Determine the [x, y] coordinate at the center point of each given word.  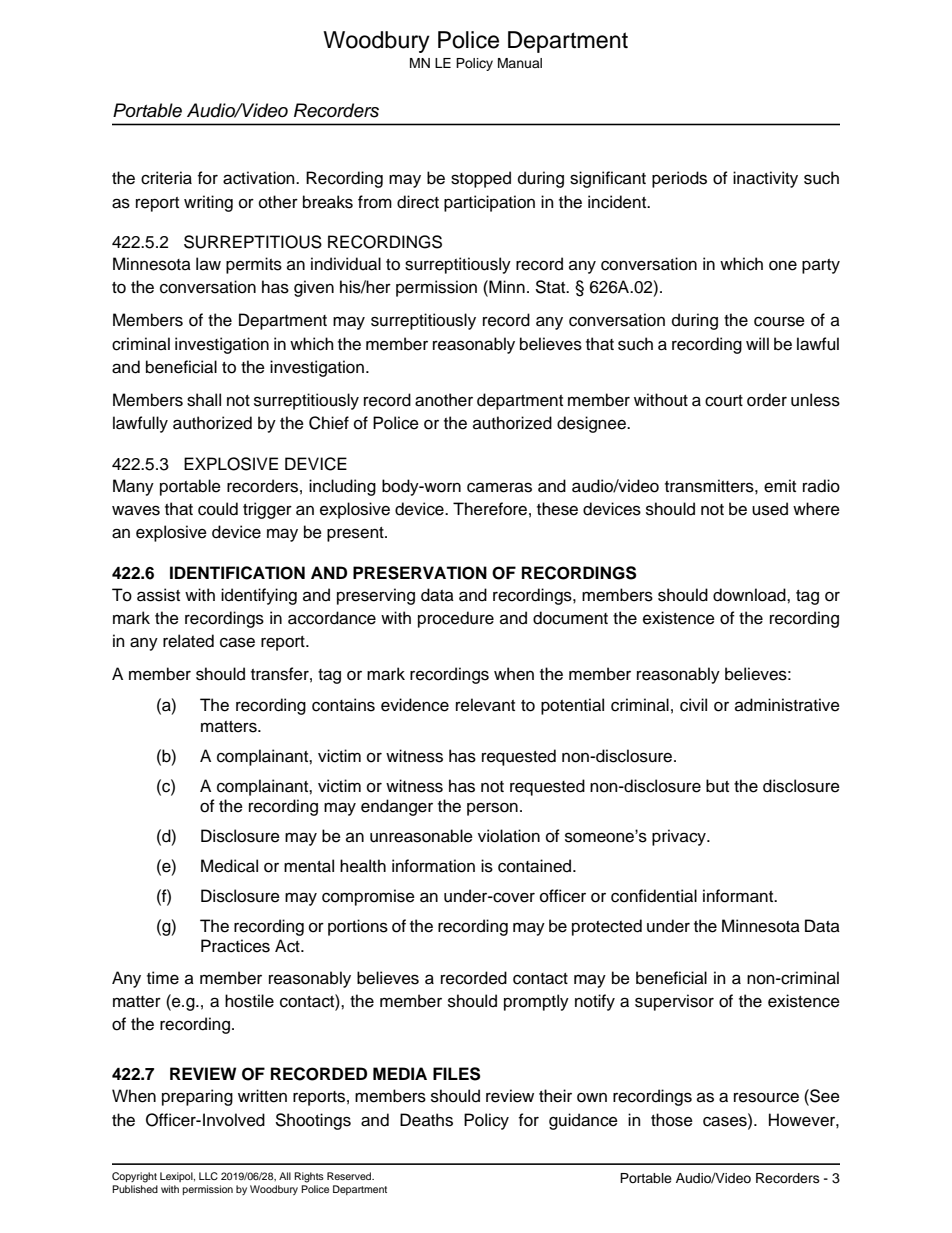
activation [260, 178]
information [433, 866]
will [757, 343]
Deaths [426, 1120]
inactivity [765, 179]
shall [204, 400]
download [750, 595]
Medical [229, 866]
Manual [520, 63]
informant [739, 896]
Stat [551, 287]
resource [766, 1097]
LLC [208, 1176]
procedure [456, 619]
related [188, 641]
